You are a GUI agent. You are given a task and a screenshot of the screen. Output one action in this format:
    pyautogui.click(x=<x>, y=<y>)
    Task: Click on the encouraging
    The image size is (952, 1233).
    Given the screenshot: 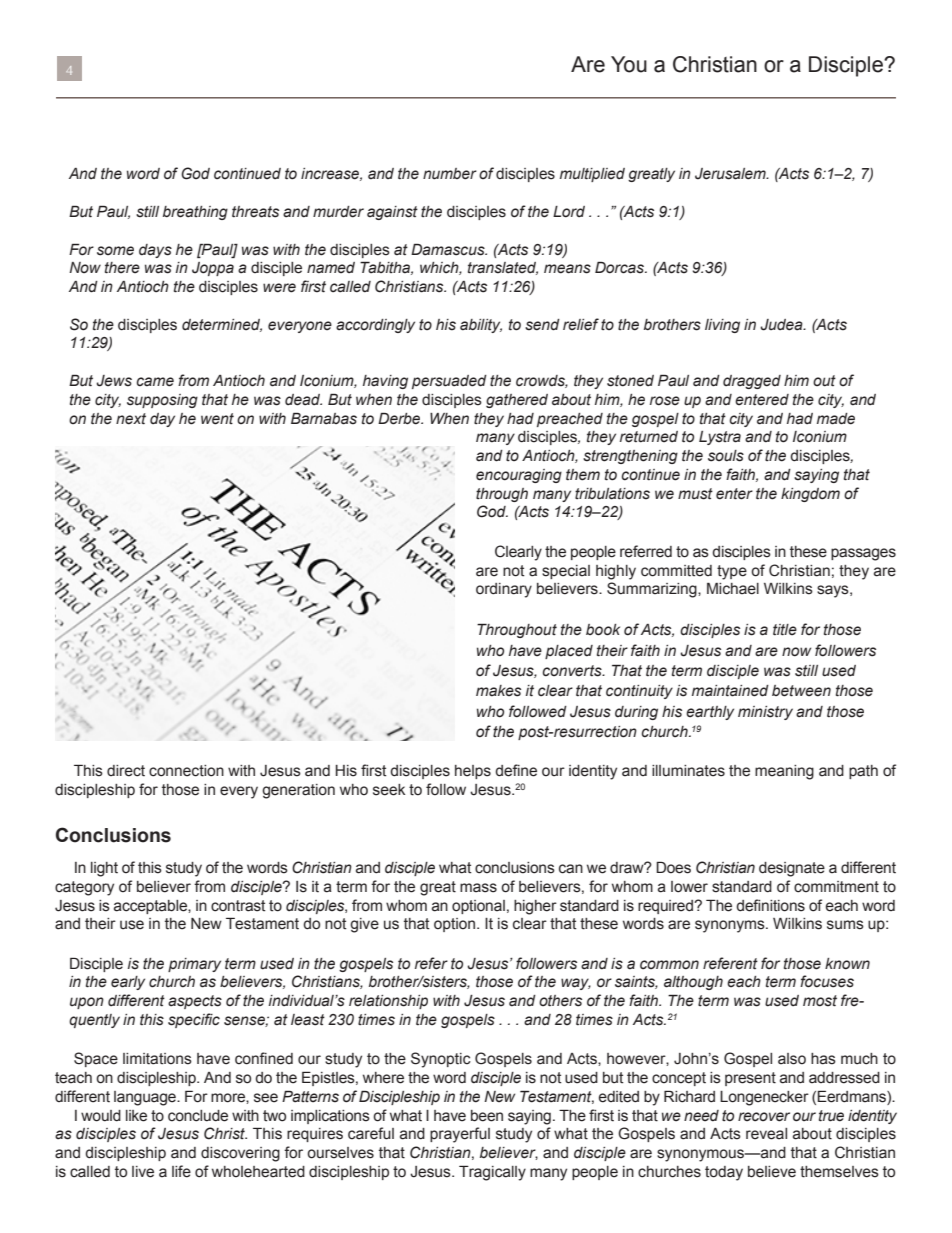 What is the action you would take?
    pyautogui.click(x=519, y=476)
